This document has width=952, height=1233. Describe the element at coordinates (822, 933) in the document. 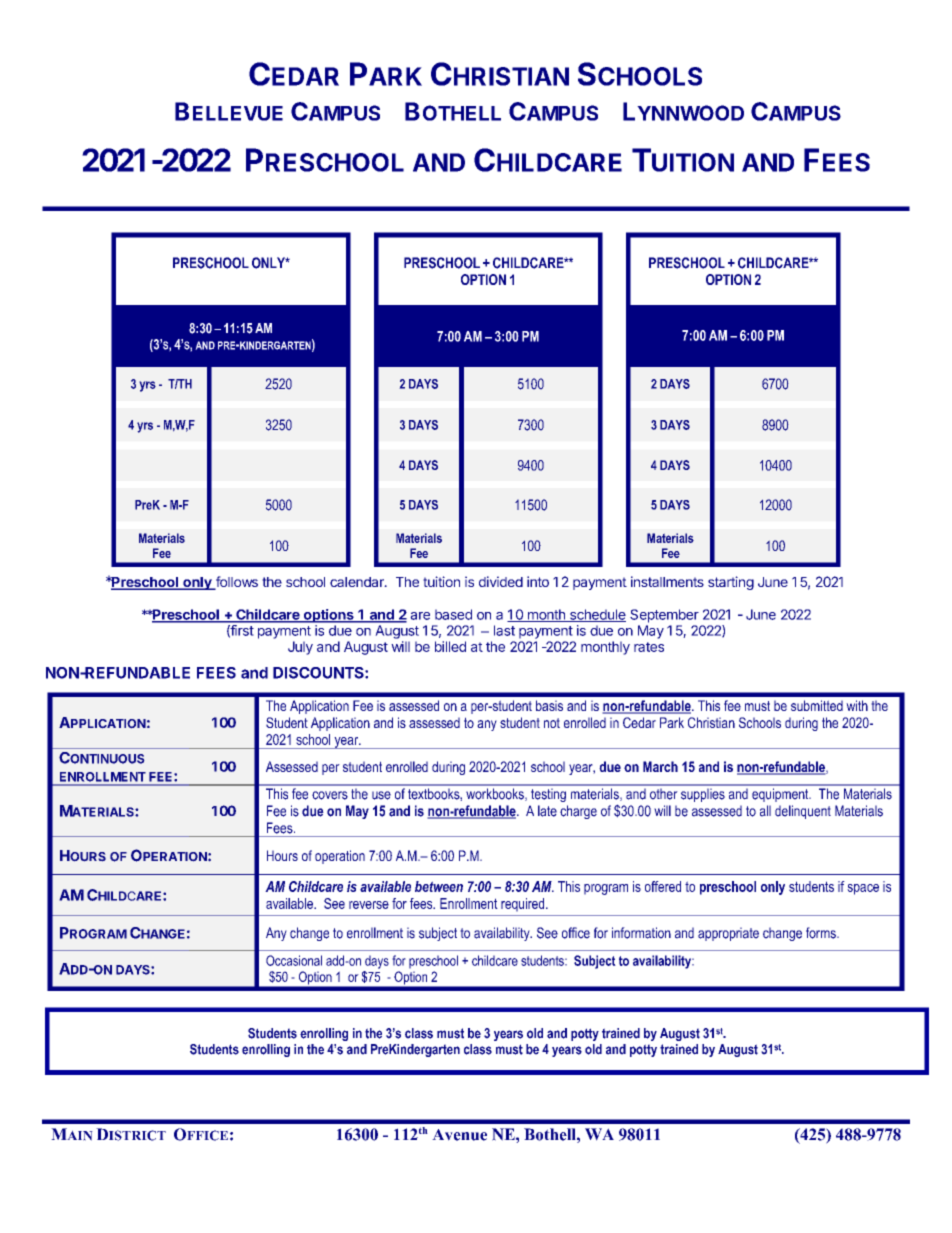

I see `forms` at that location.
